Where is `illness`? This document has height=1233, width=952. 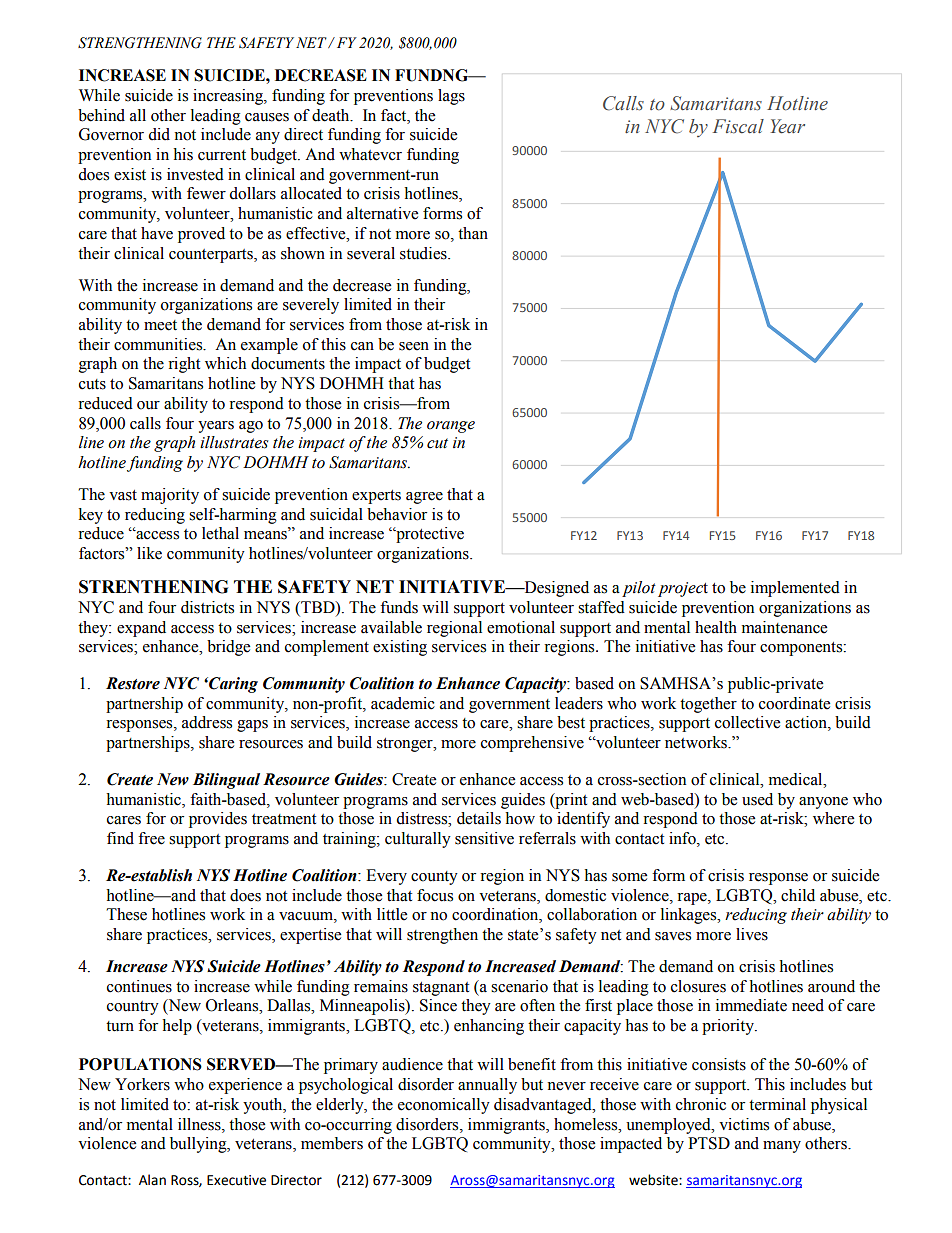 illness is located at coordinates (200, 1124).
